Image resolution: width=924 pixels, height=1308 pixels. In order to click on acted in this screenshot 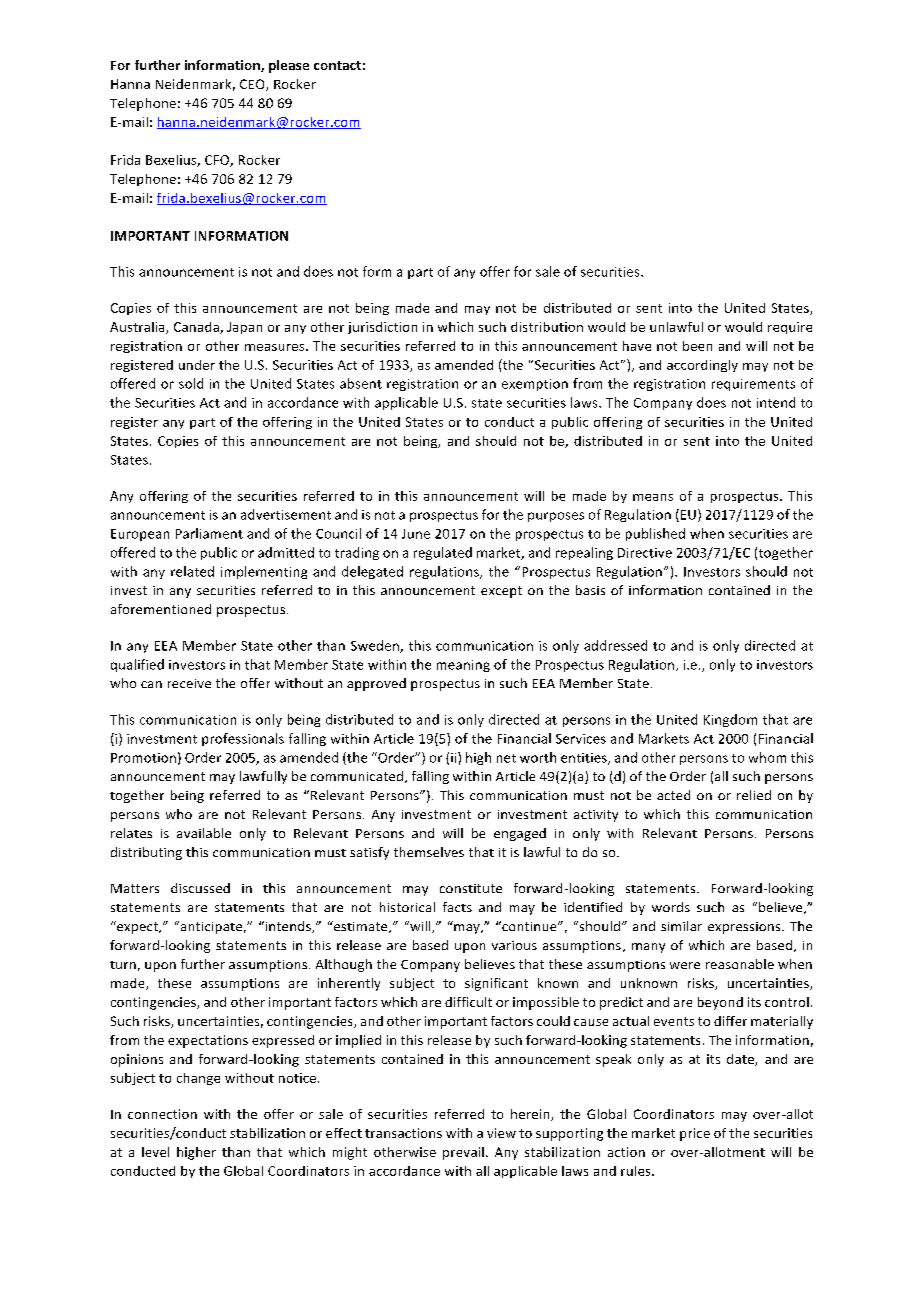, I will do `click(673, 795)`.
